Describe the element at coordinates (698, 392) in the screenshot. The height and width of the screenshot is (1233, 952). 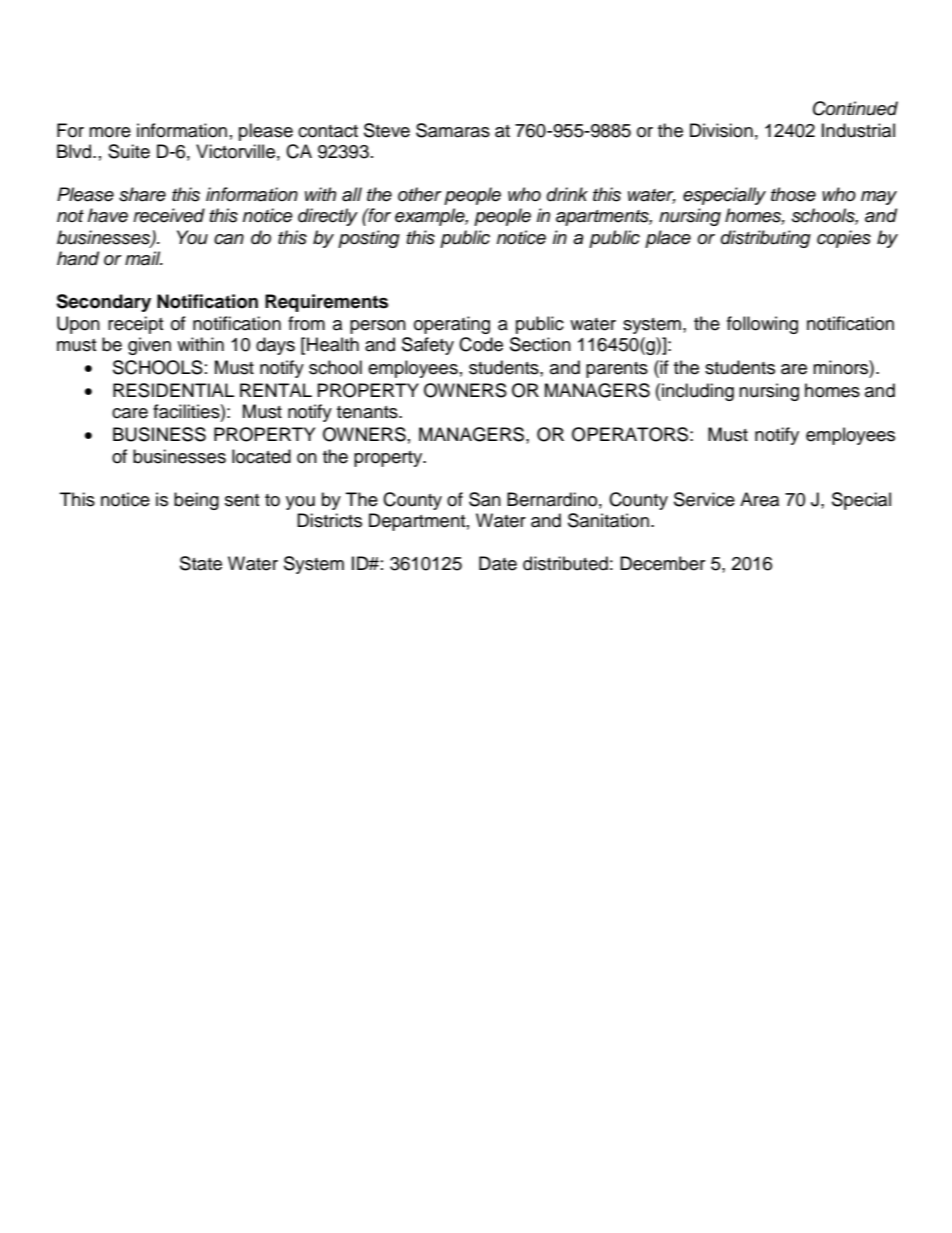
I see `including` at that location.
